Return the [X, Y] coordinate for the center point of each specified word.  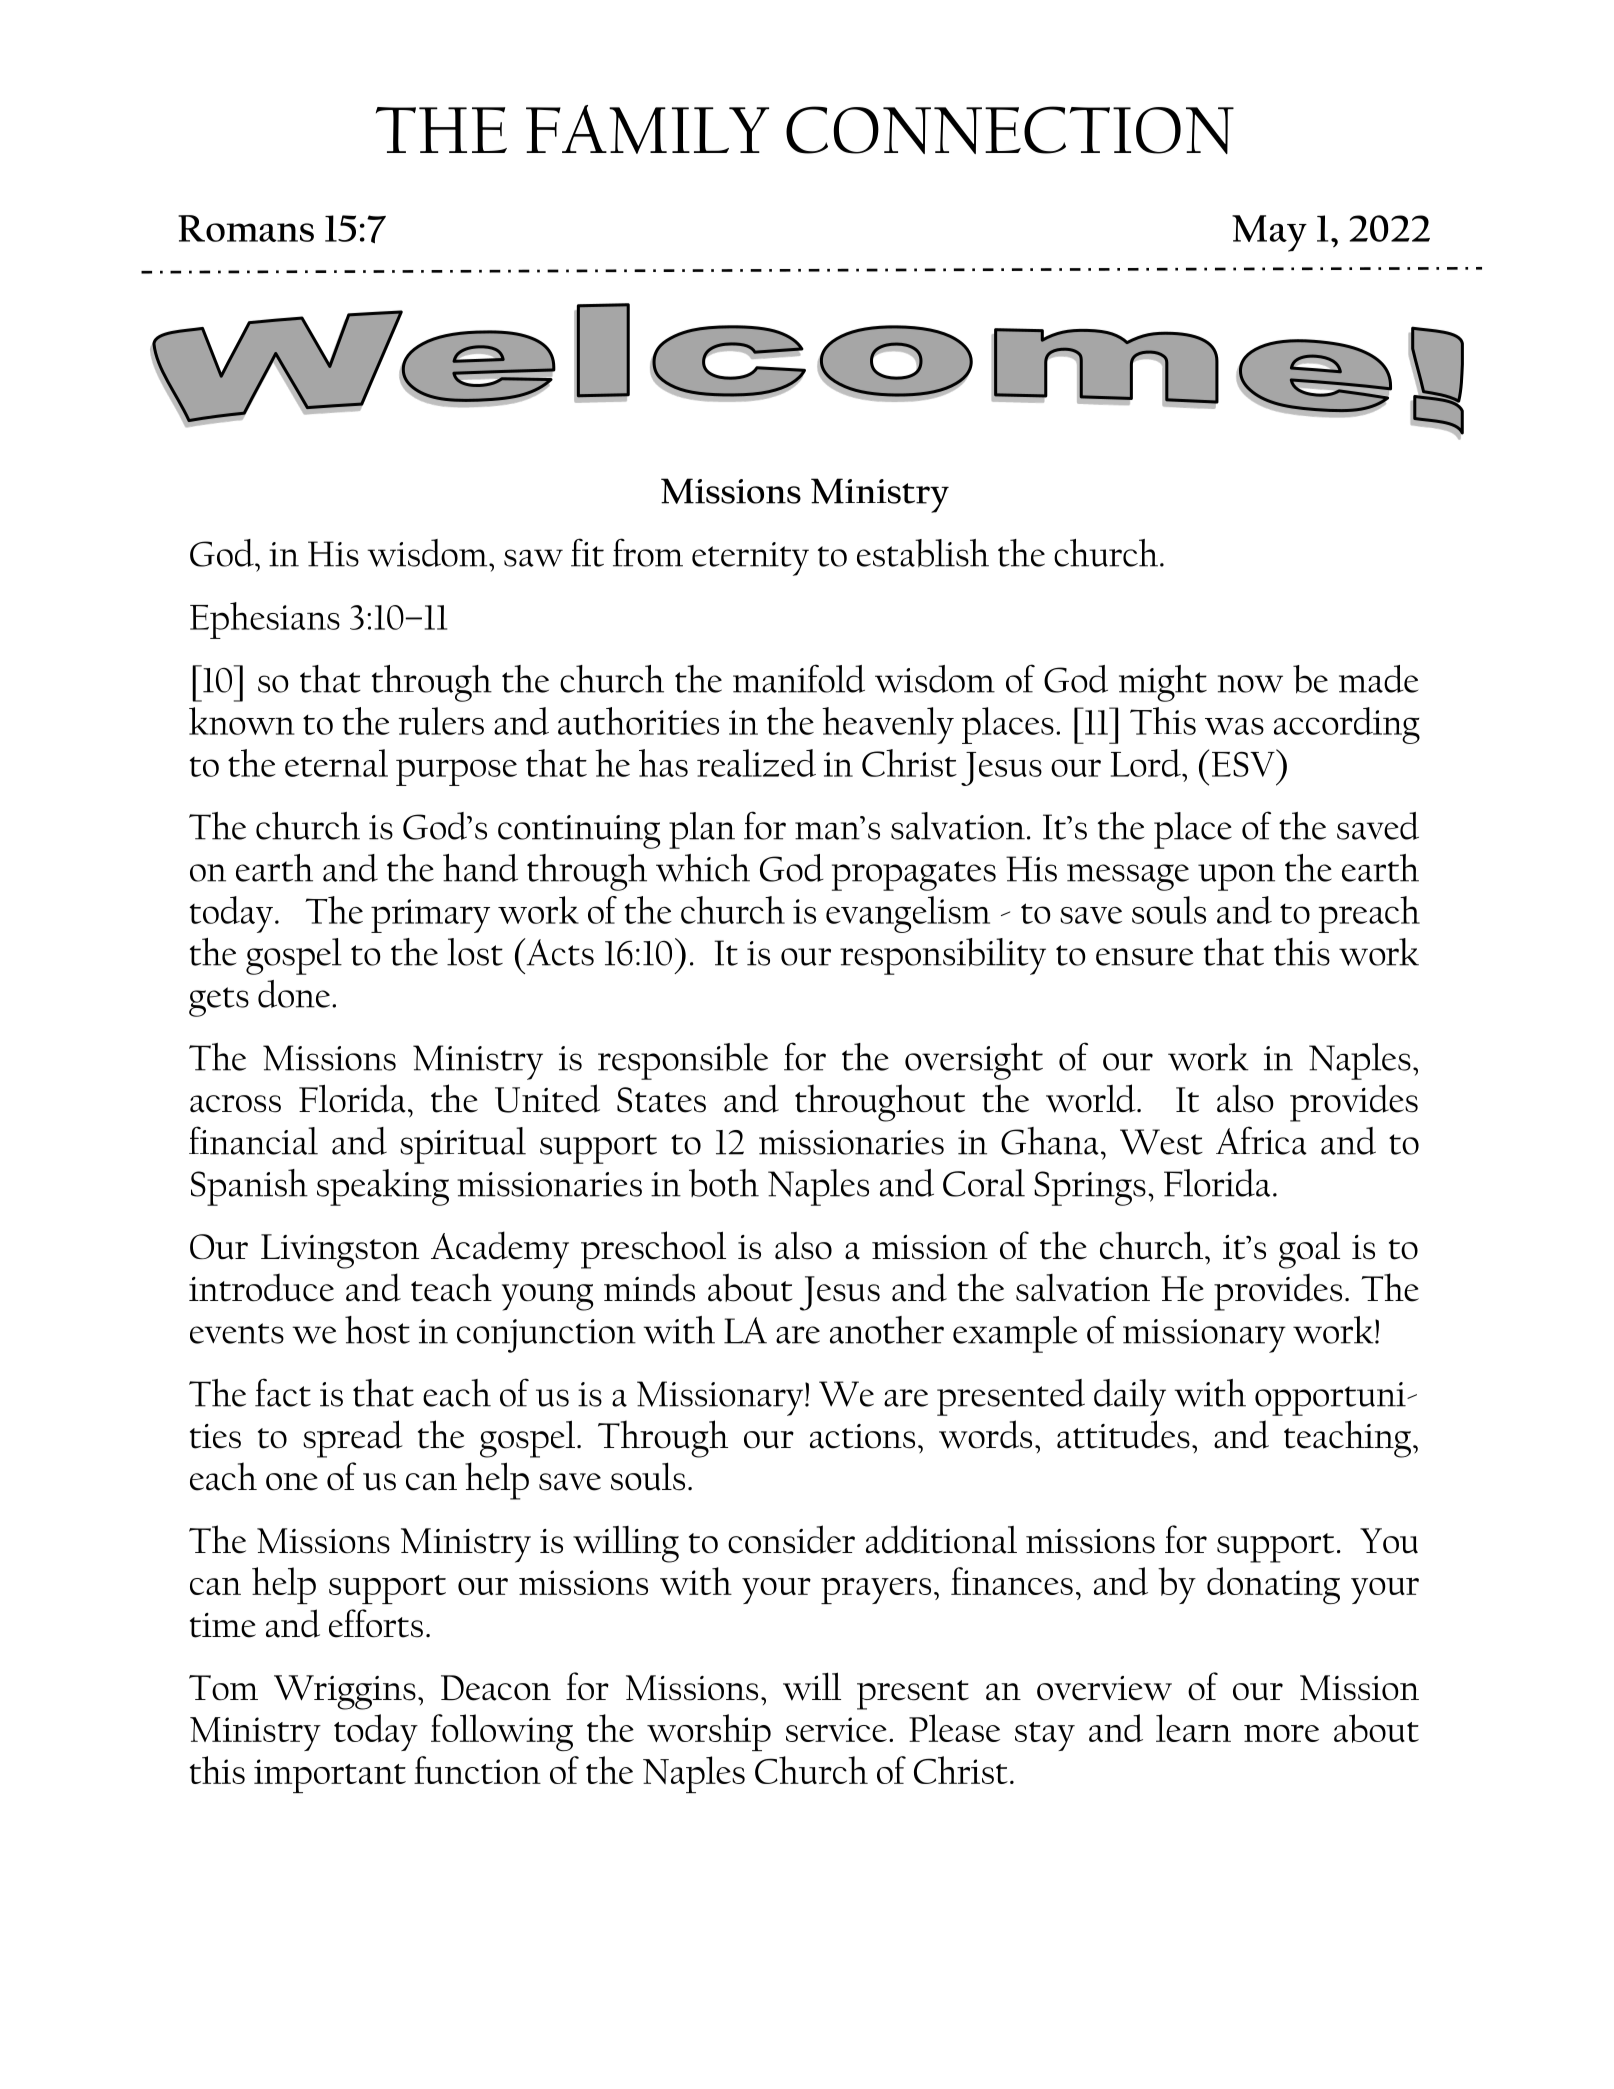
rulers [441, 721]
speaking [383, 1187]
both [724, 1183]
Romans [246, 228]
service [836, 1729]
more [1281, 1733]
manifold [799, 678]
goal [1309, 1250]
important [330, 1776]
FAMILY [647, 129]
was [1234, 726]
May [1269, 233]
